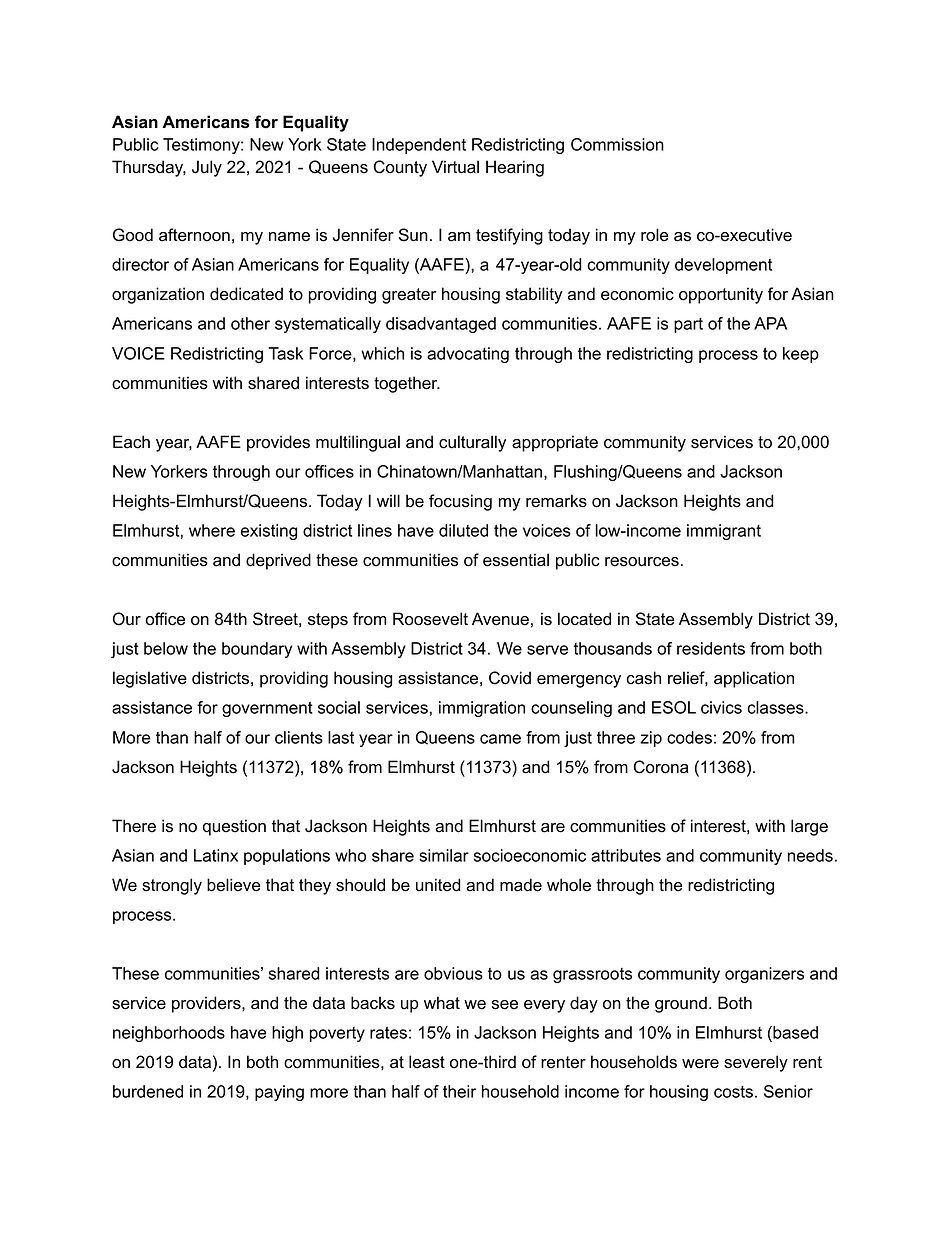 This screenshot has height=1233, width=952. I want to click on Virtual, so click(455, 167).
